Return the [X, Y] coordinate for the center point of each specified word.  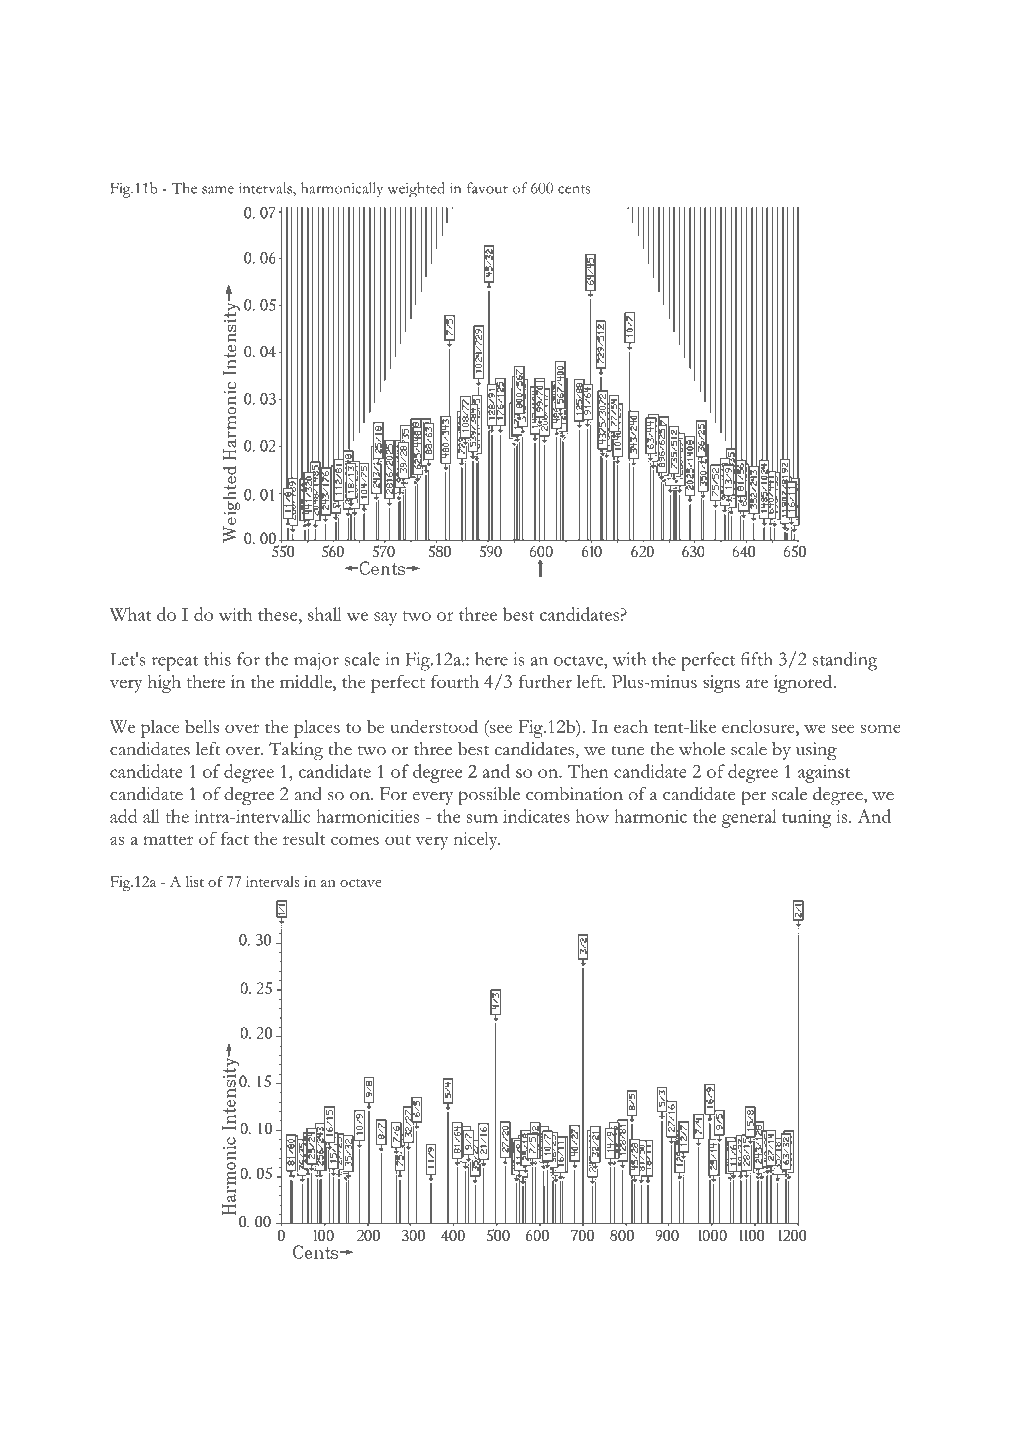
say [385, 619]
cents [574, 189]
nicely [476, 841]
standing [845, 661]
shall [325, 614]
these [279, 614]
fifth [757, 659]
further [545, 681]
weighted [416, 189]
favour [487, 188]
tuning [807, 819]
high [164, 684]
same [218, 190]
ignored [804, 683]
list [194, 881]
